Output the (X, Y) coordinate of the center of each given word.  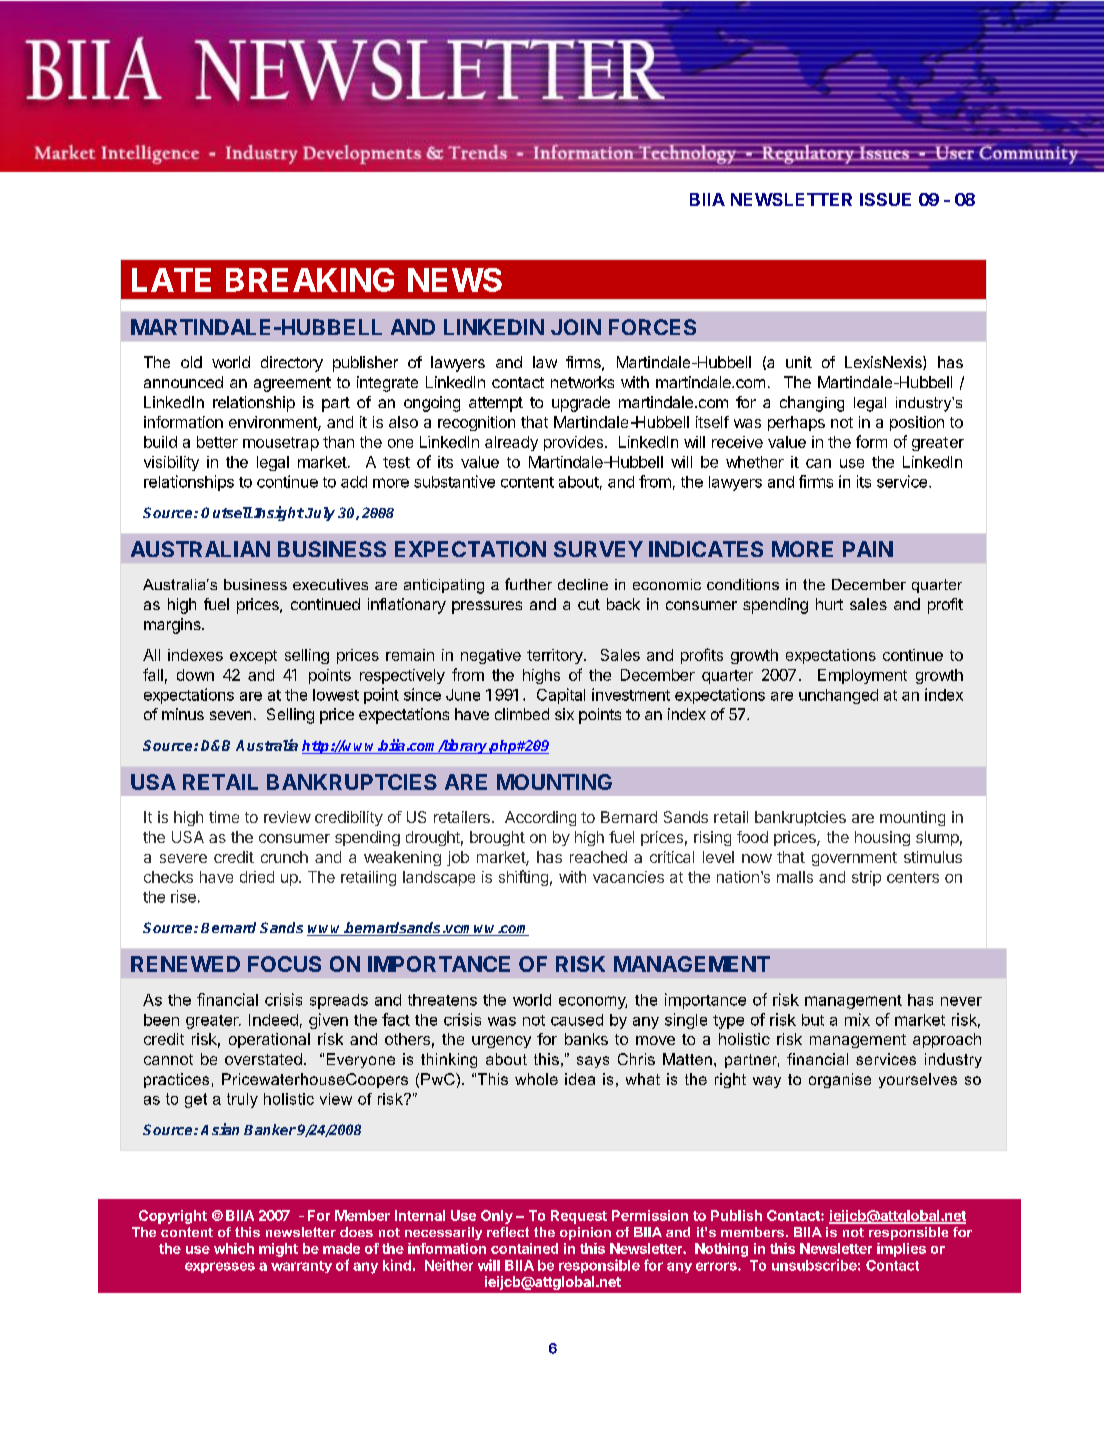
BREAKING (310, 280)
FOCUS (284, 964)
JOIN (576, 327)
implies (901, 1250)
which (234, 1248)
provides (575, 443)
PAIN (868, 549)
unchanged (838, 696)
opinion (585, 1233)
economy (593, 1002)
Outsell (227, 512)
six (564, 714)
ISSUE (885, 199)
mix (857, 1019)
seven (230, 715)
